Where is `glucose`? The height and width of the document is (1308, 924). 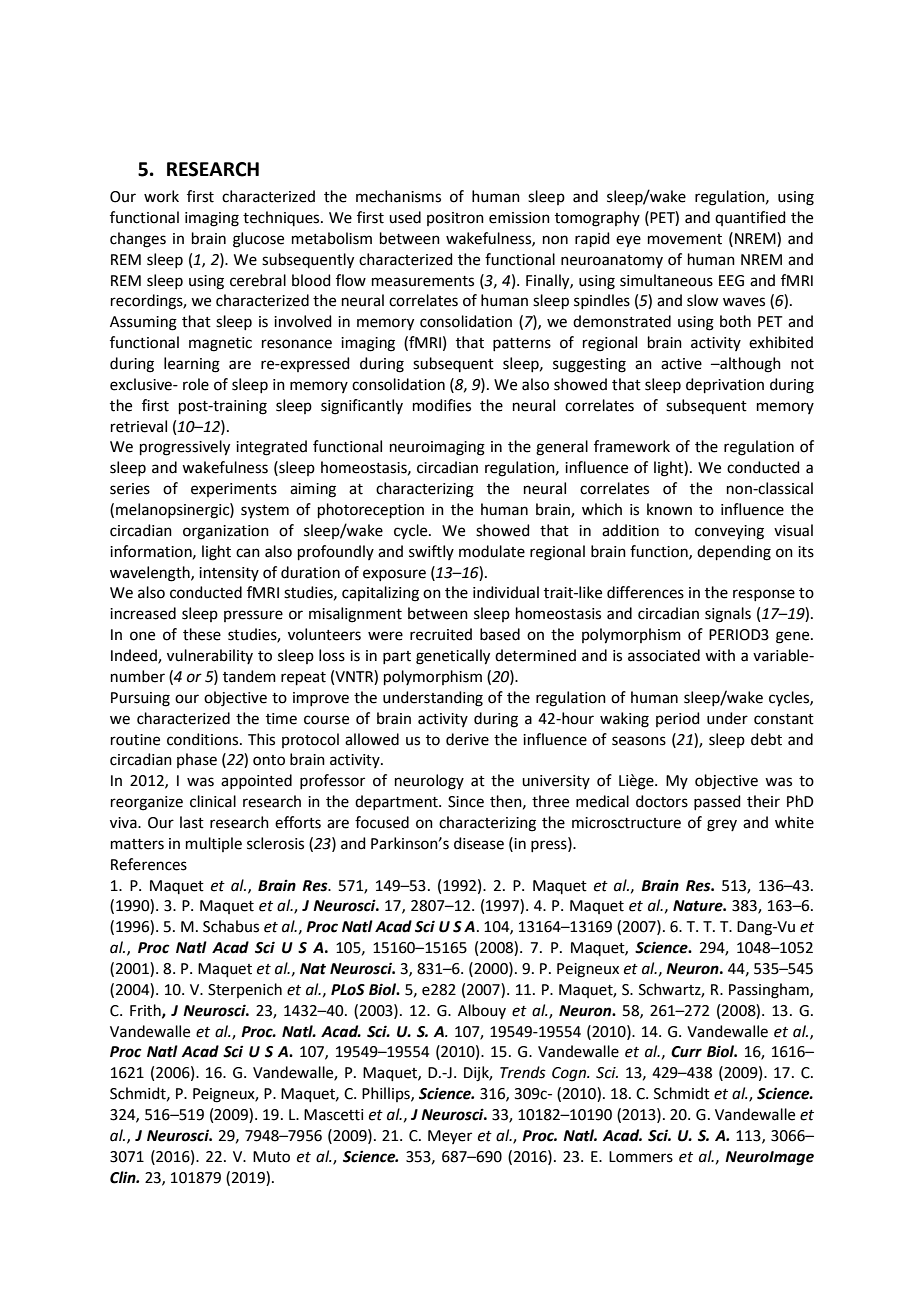
glucose is located at coordinates (258, 240).
